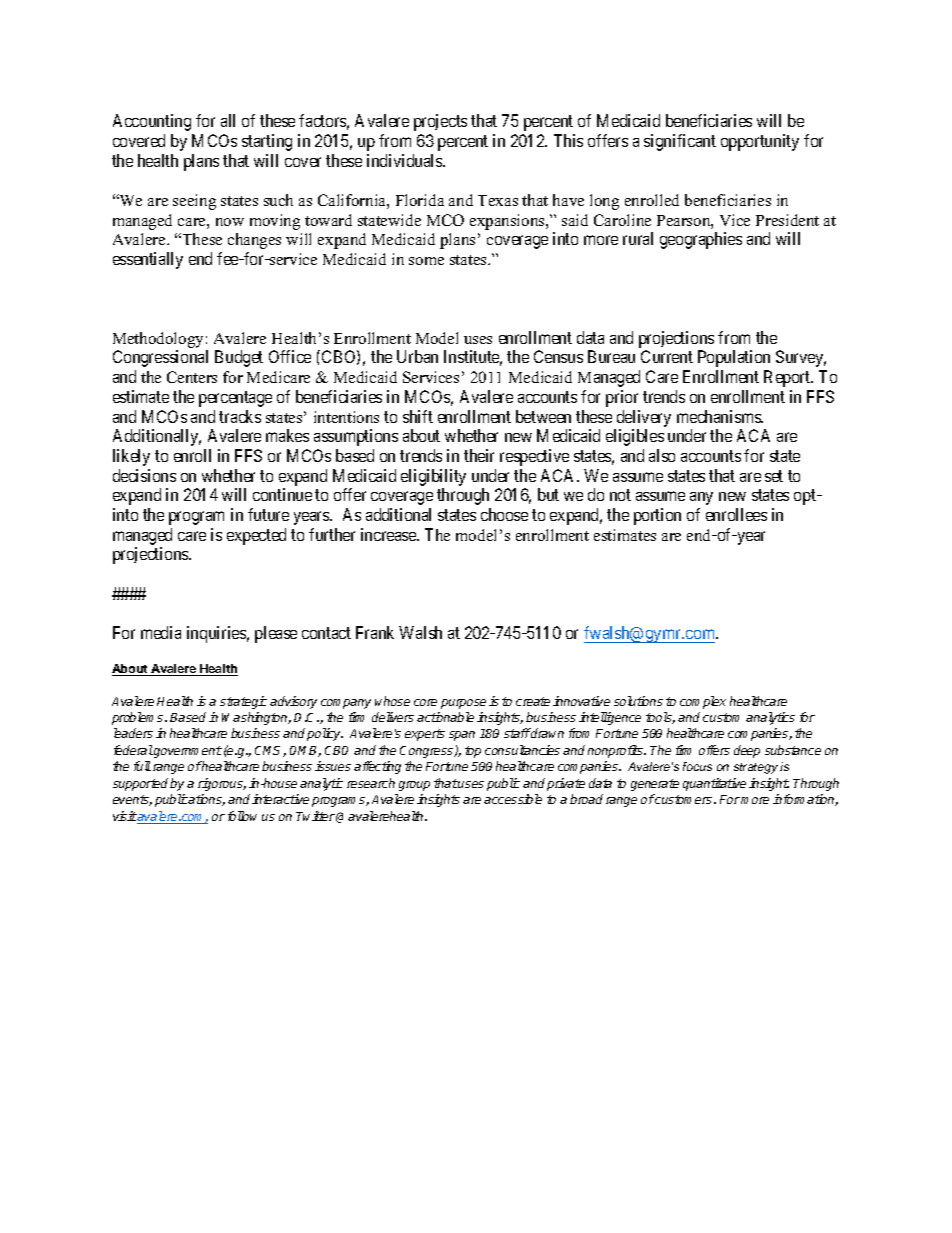  Describe the element at coordinates (239, 358) in the page. I see `Budget` at that location.
